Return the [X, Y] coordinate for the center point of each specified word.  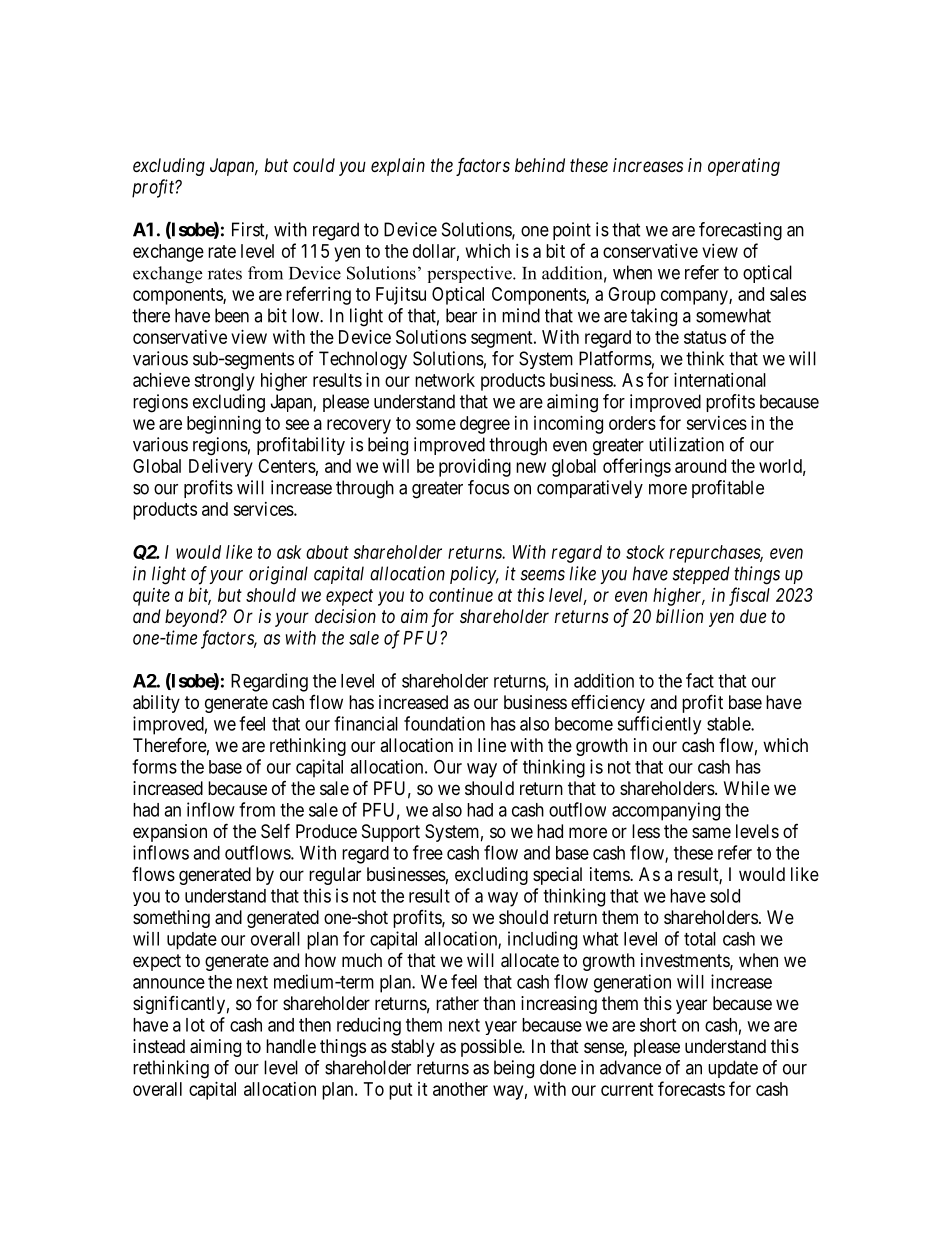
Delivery [221, 468]
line [492, 745]
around [700, 466]
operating [744, 167]
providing [475, 468]
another [460, 1089]
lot [195, 1025]
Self [275, 831]
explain [398, 167]
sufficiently [659, 725]
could [314, 165]
